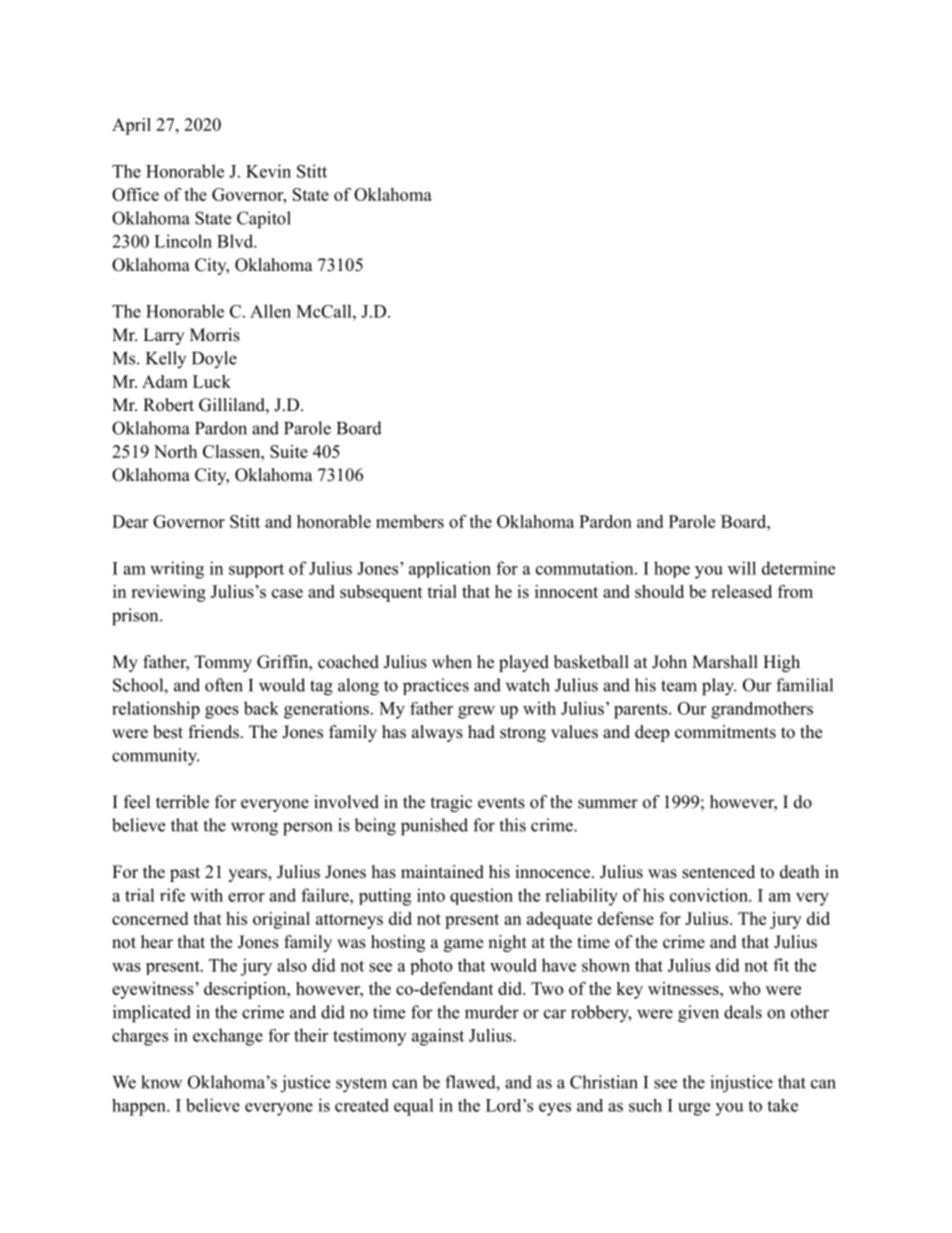  I want to click on know, so click(161, 1082).
